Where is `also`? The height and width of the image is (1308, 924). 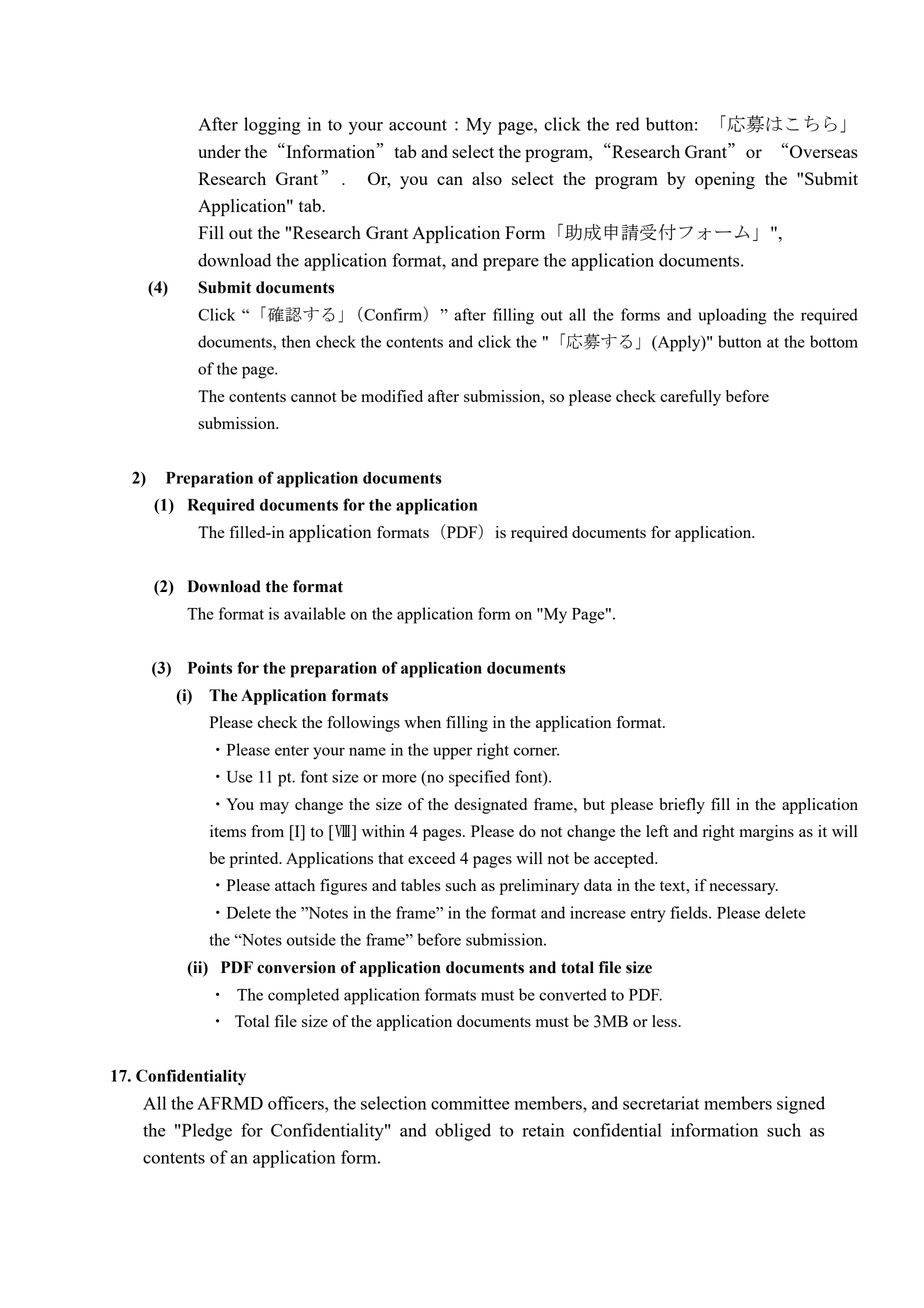
also is located at coordinates (487, 178).
